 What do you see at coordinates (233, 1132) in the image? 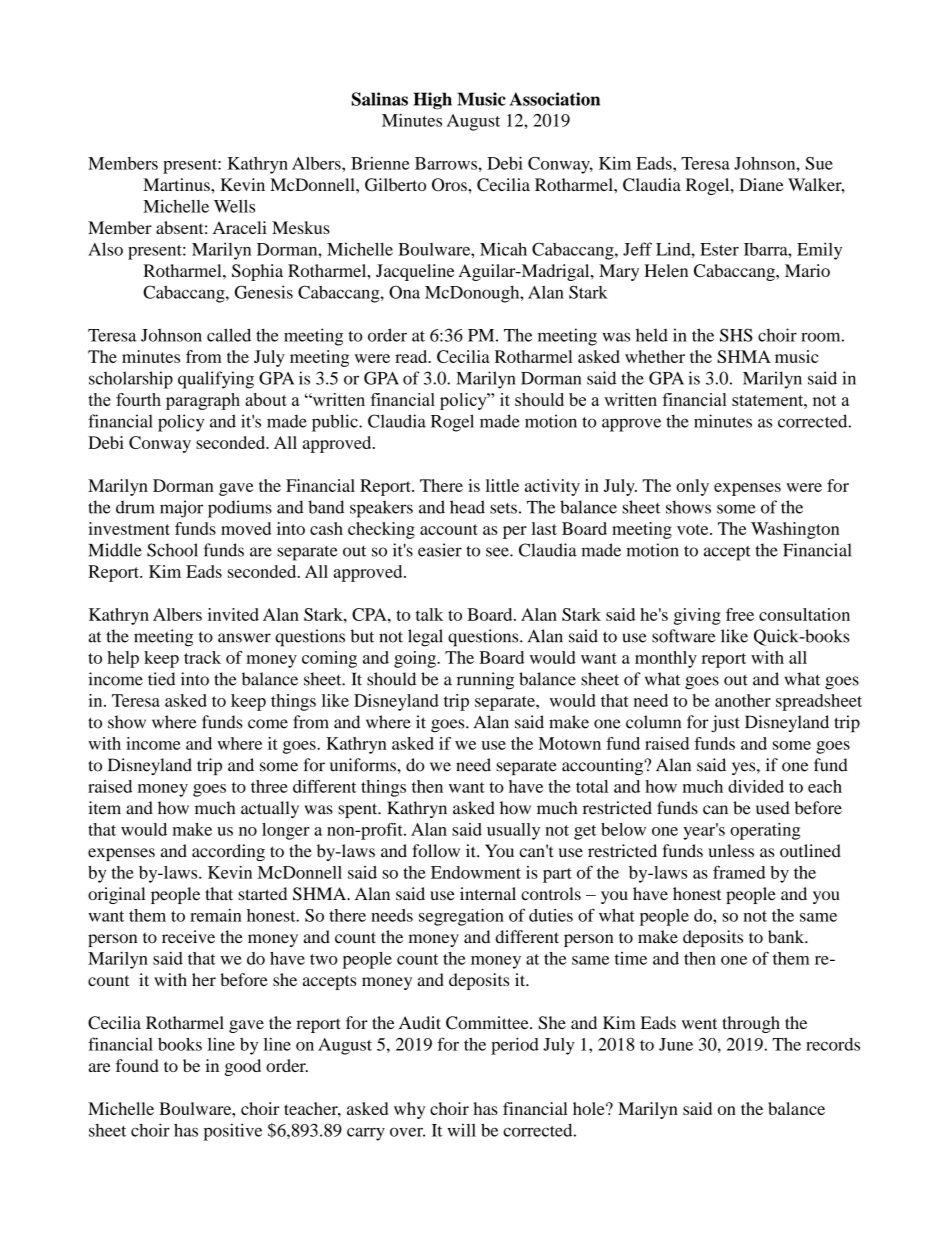
I see `positive` at bounding box center [233, 1132].
